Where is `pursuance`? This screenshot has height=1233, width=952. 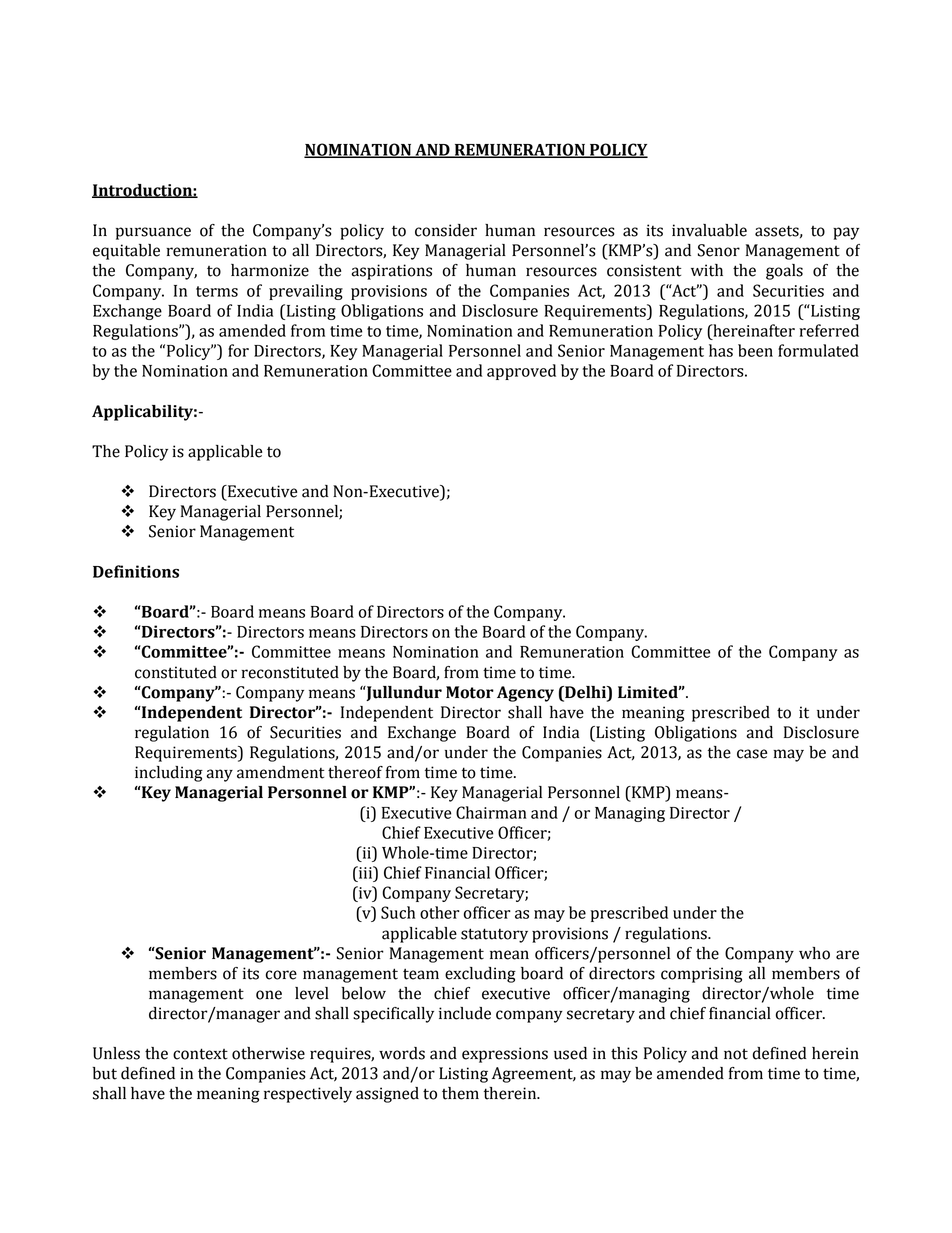
pursuance is located at coordinates (153, 233).
